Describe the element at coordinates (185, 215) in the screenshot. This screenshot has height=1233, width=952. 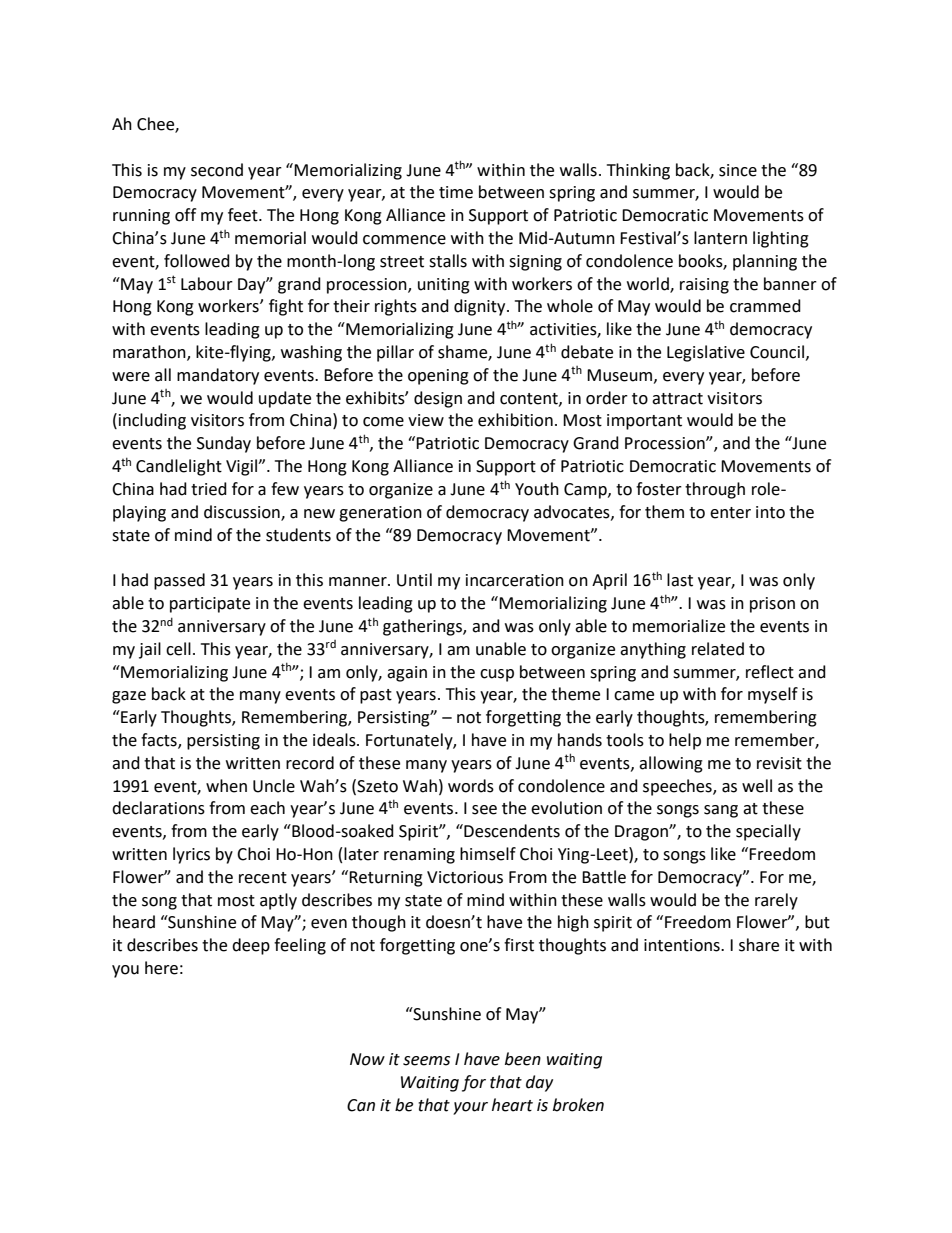
I see `off` at that location.
